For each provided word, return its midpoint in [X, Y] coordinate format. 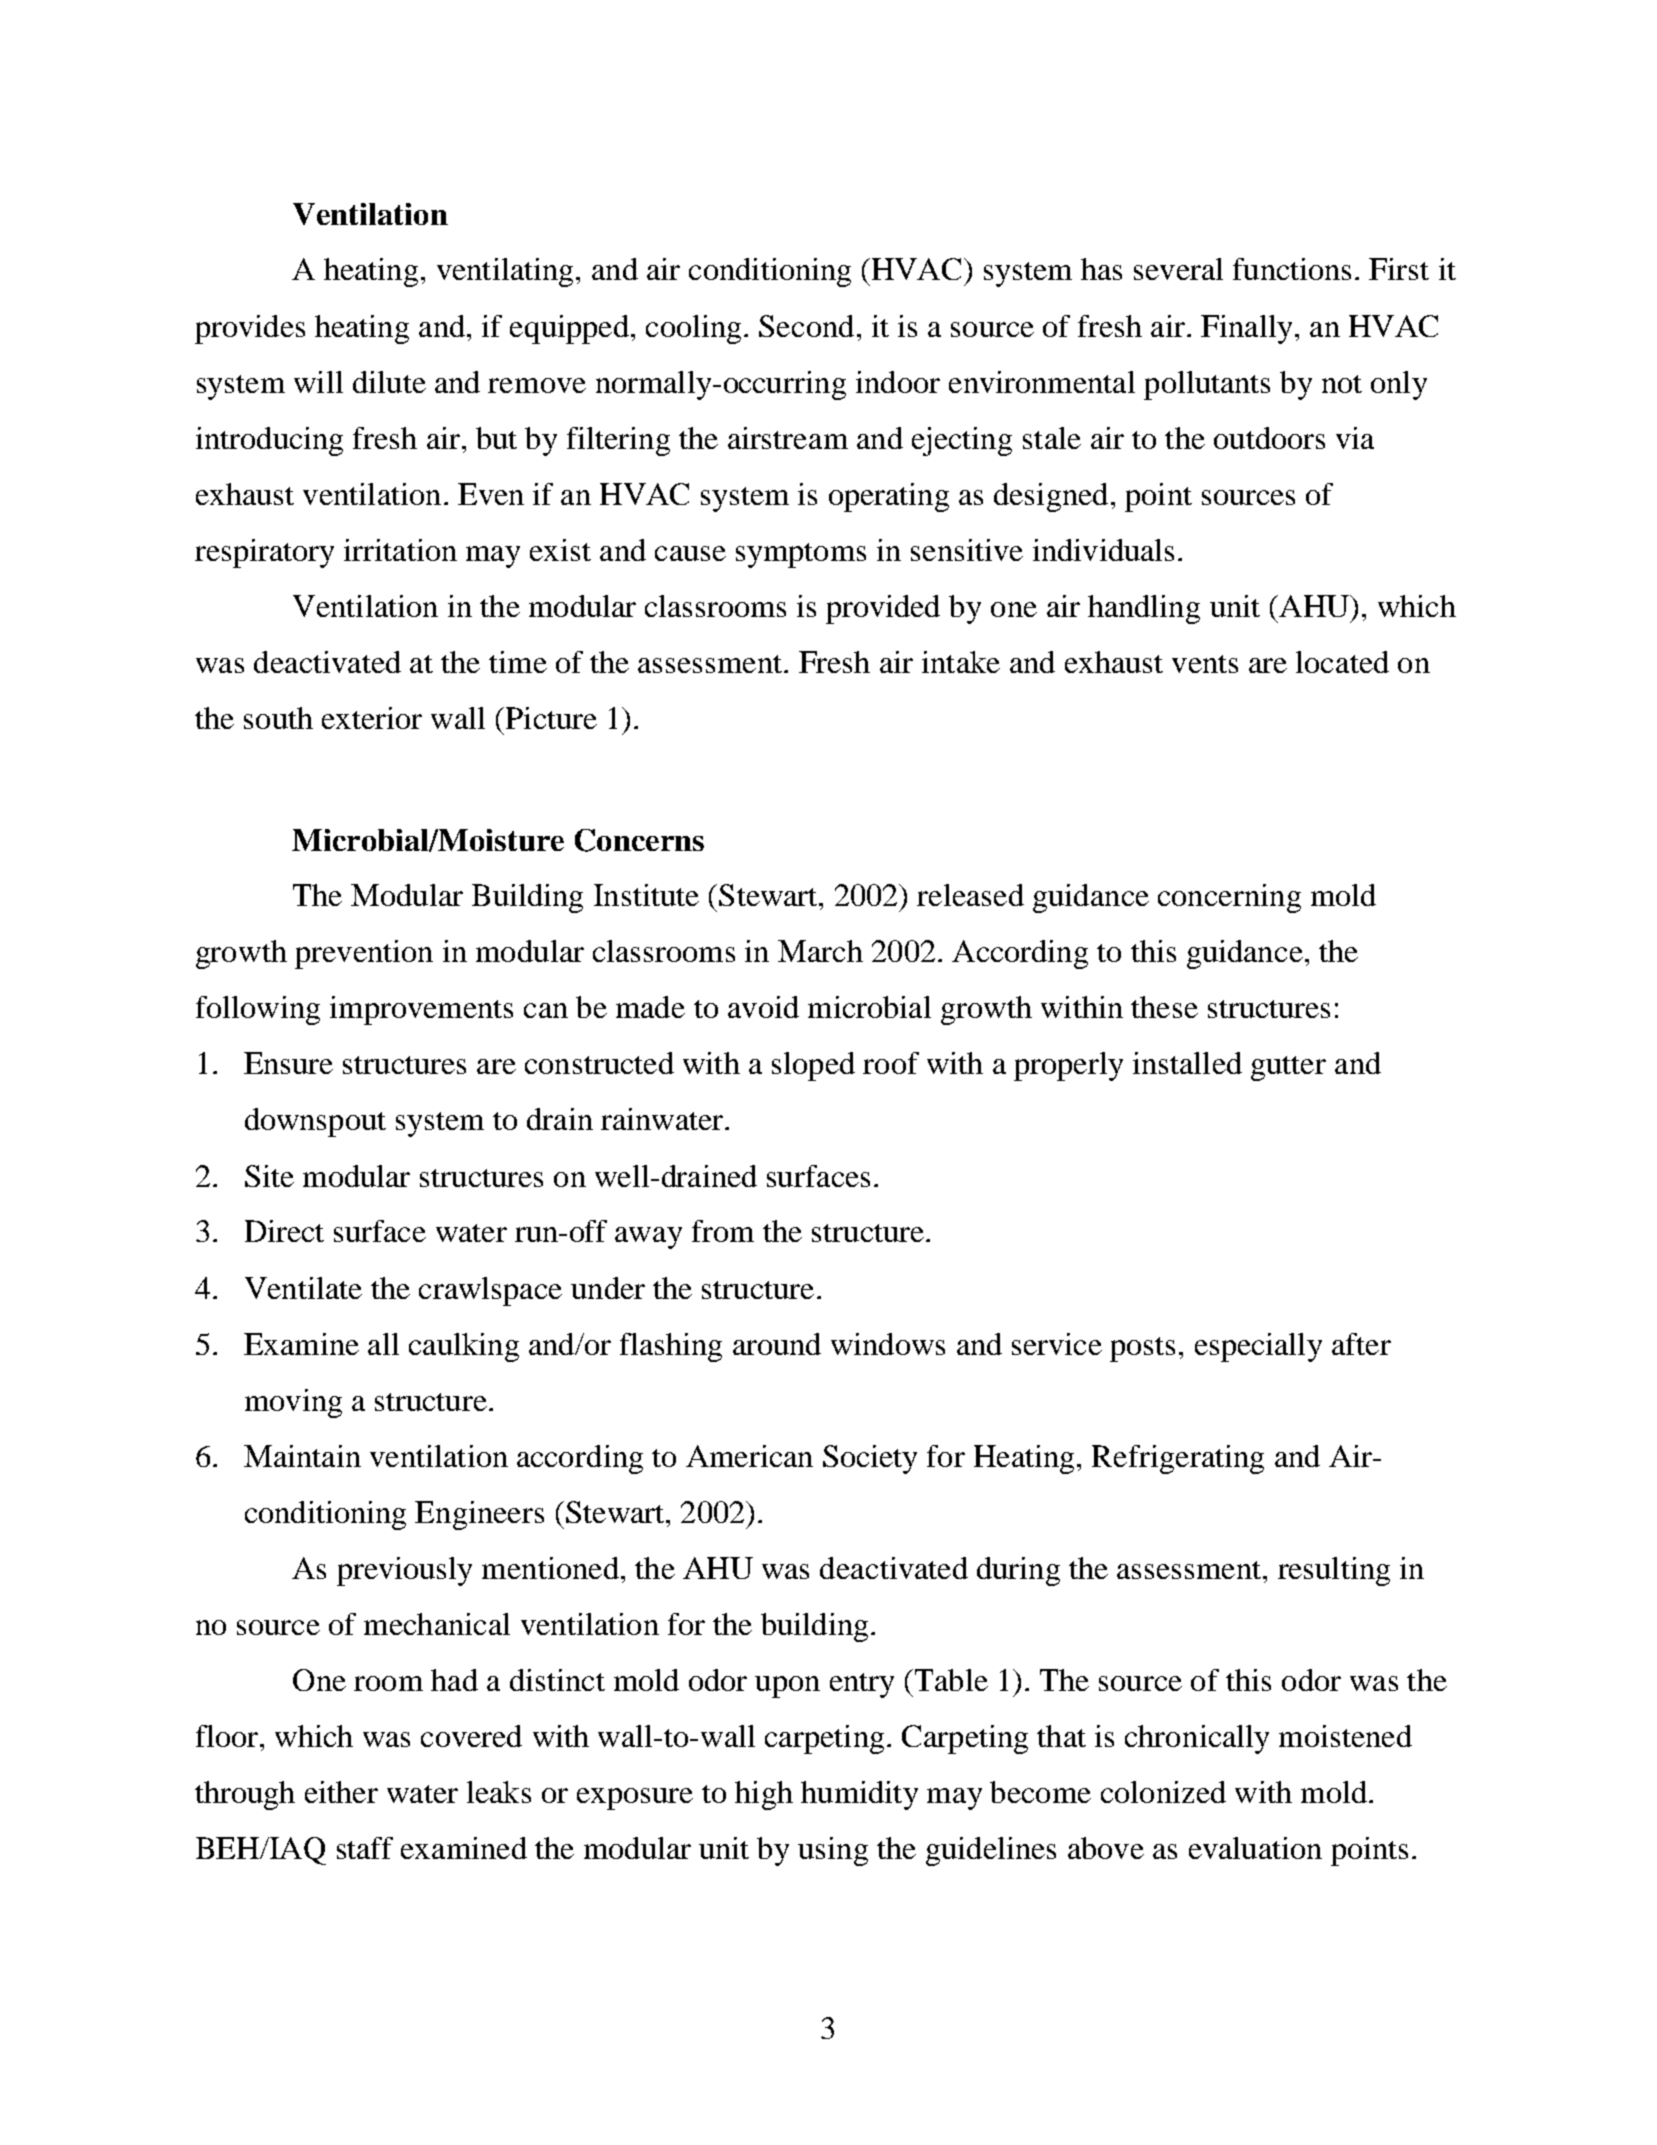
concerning [1229, 898]
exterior [372, 718]
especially [1258, 1347]
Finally [1246, 329]
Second [806, 326]
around [777, 1344]
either [341, 1792]
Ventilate [303, 1288]
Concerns [639, 840]
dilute [389, 382]
